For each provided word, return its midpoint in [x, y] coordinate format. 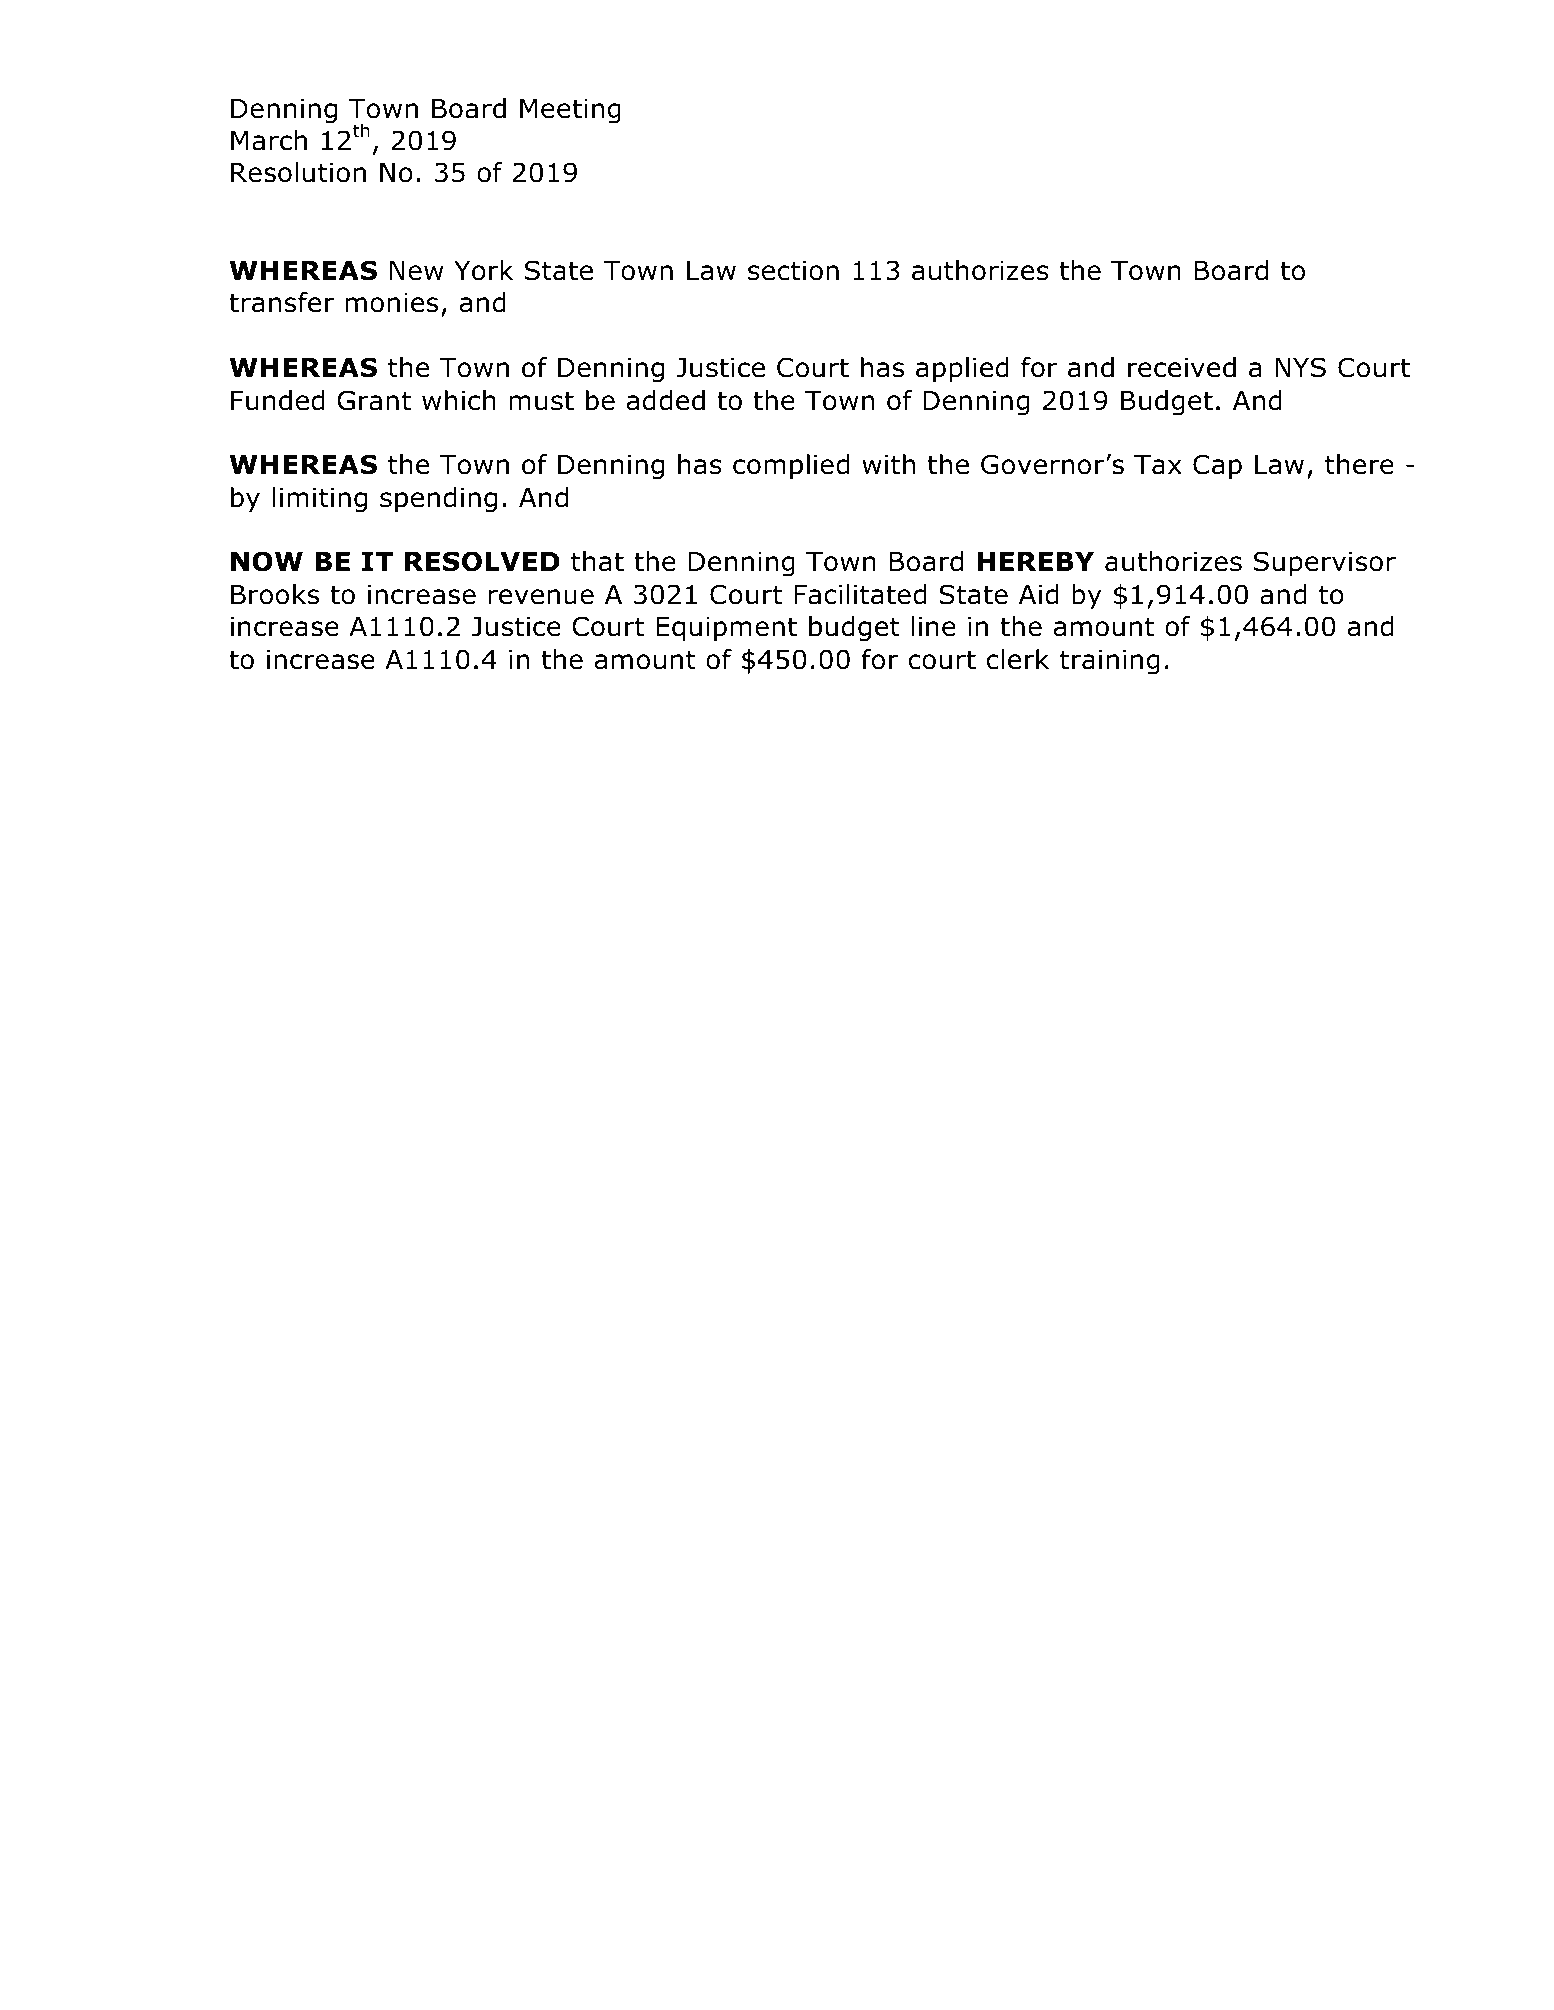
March [269, 140]
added [666, 400]
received [1182, 367]
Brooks [275, 594]
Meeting [570, 111]
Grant [374, 400]
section [793, 271]
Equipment [726, 629]
